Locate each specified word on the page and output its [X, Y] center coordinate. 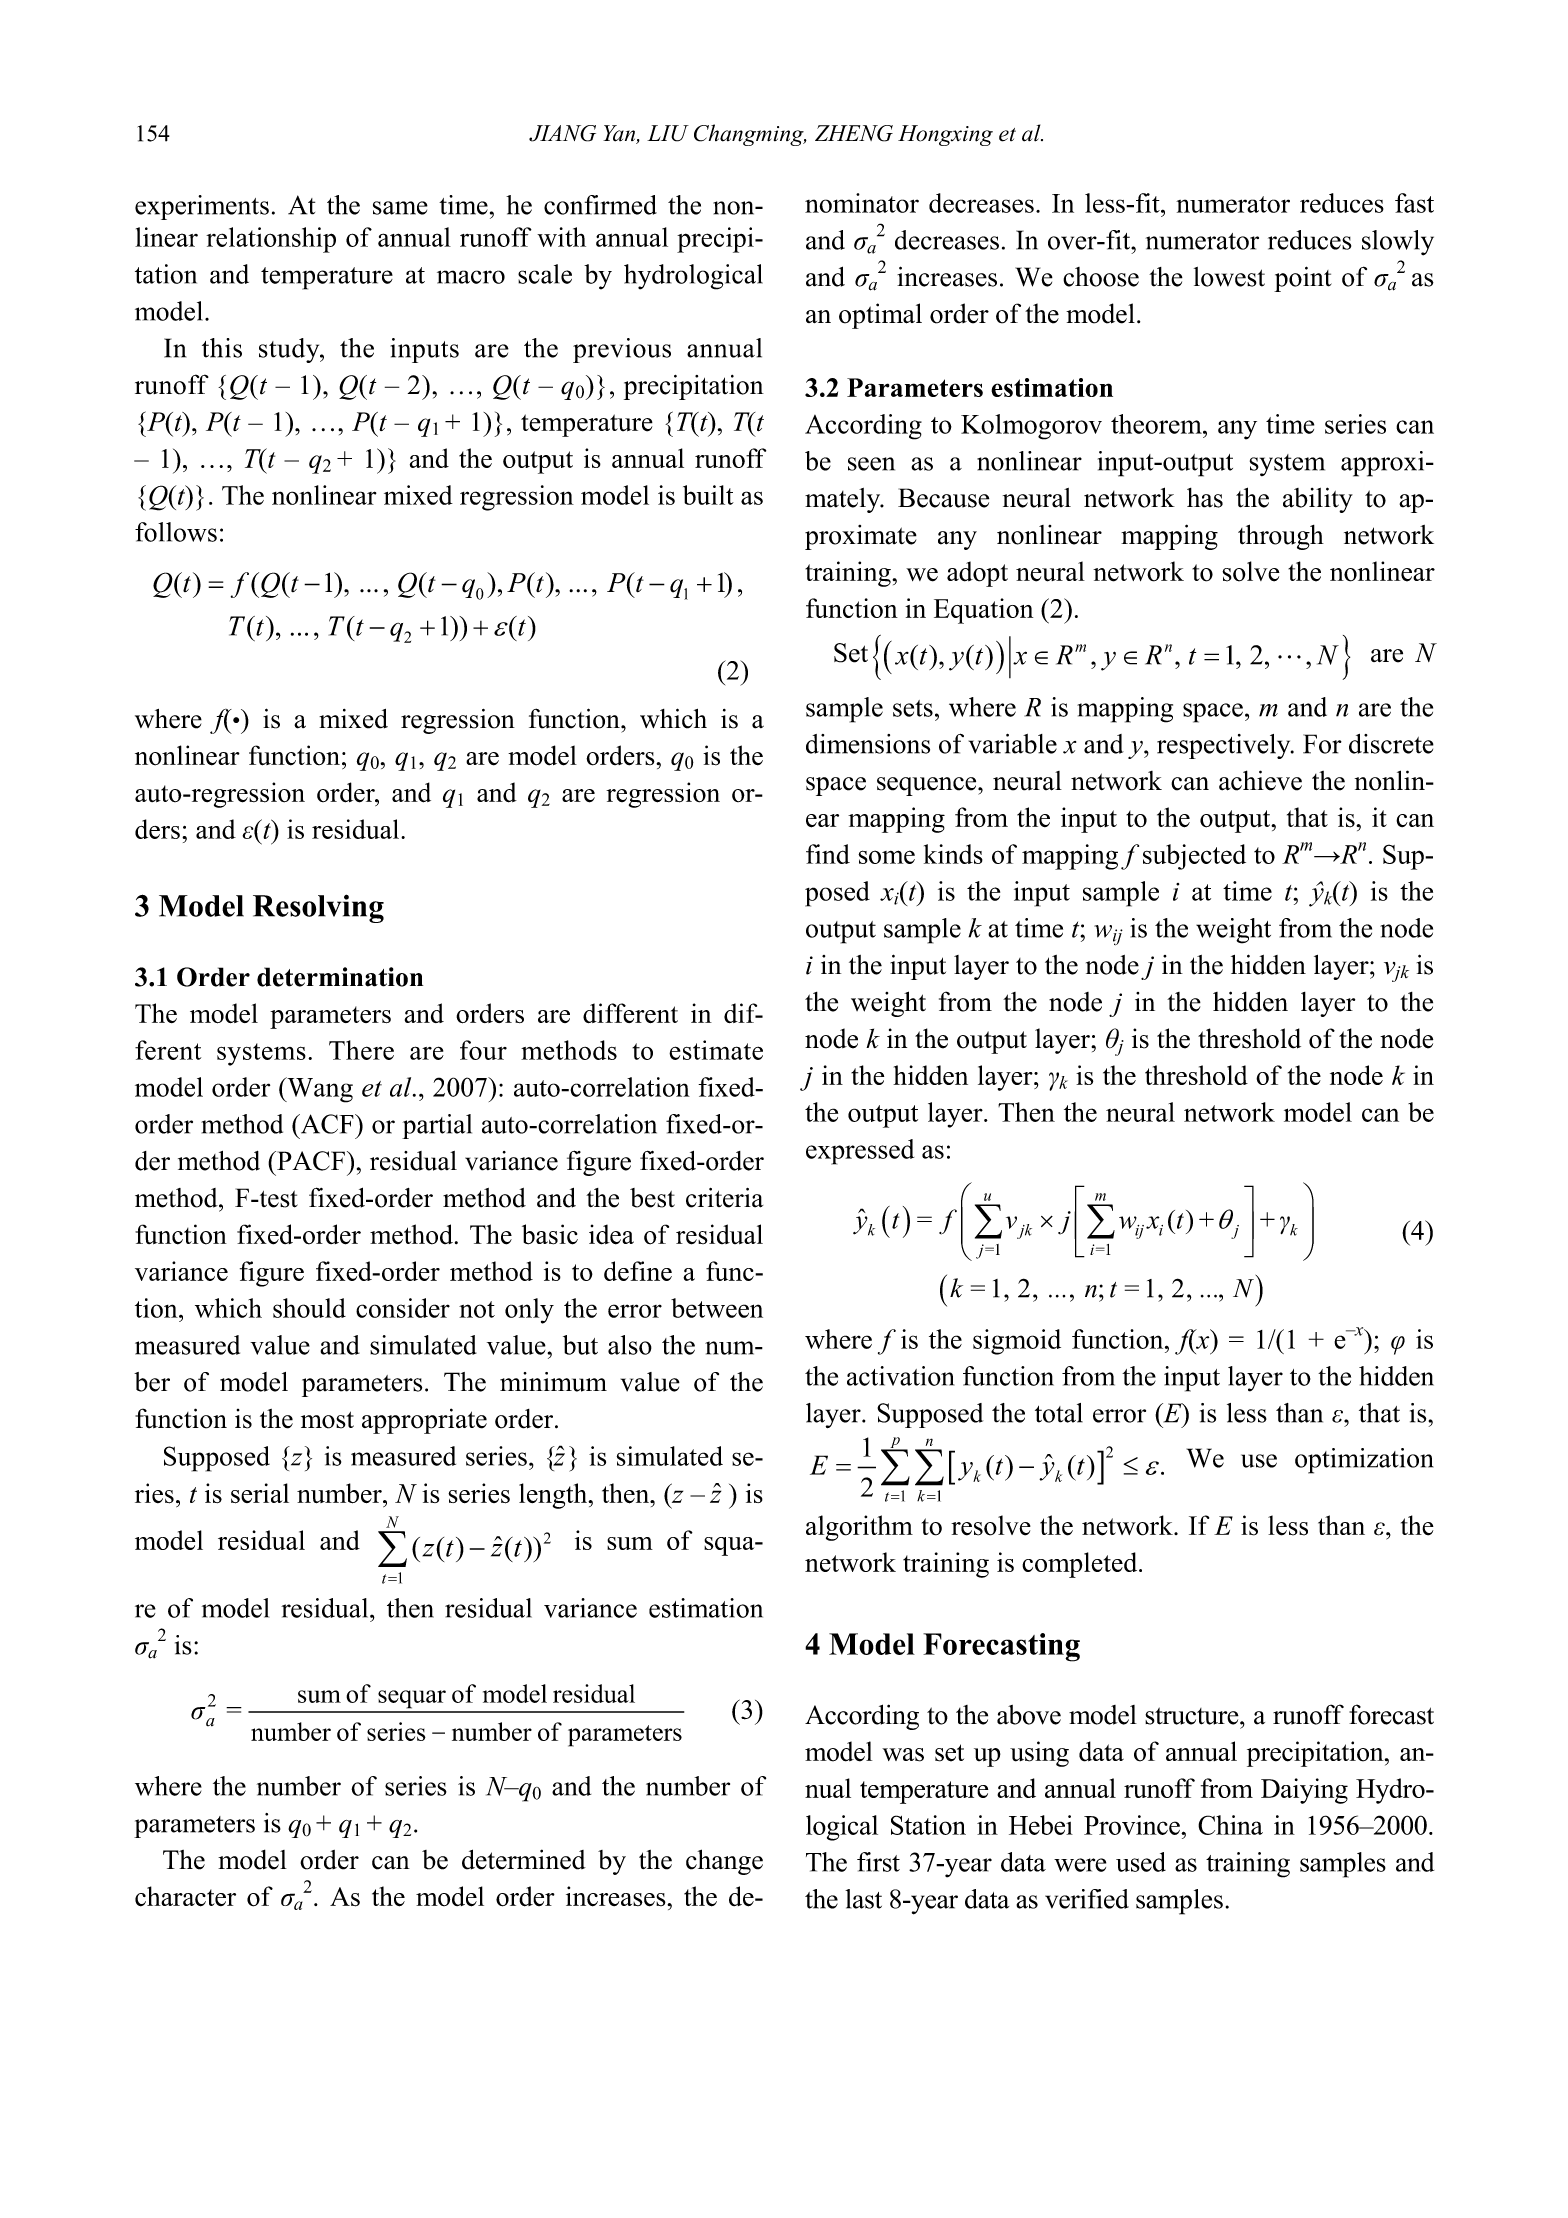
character [185, 1896]
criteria [724, 1198]
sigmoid [1017, 1342]
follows [176, 532]
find [828, 854]
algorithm [859, 1528]
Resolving [318, 908]
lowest [1229, 277]
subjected [1194, 857]
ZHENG [854, 133]
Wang [319, 1090]
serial [260, 1493]
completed [1081, 1565]
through [1281, 537]
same [400, 208]
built [708, 495]
